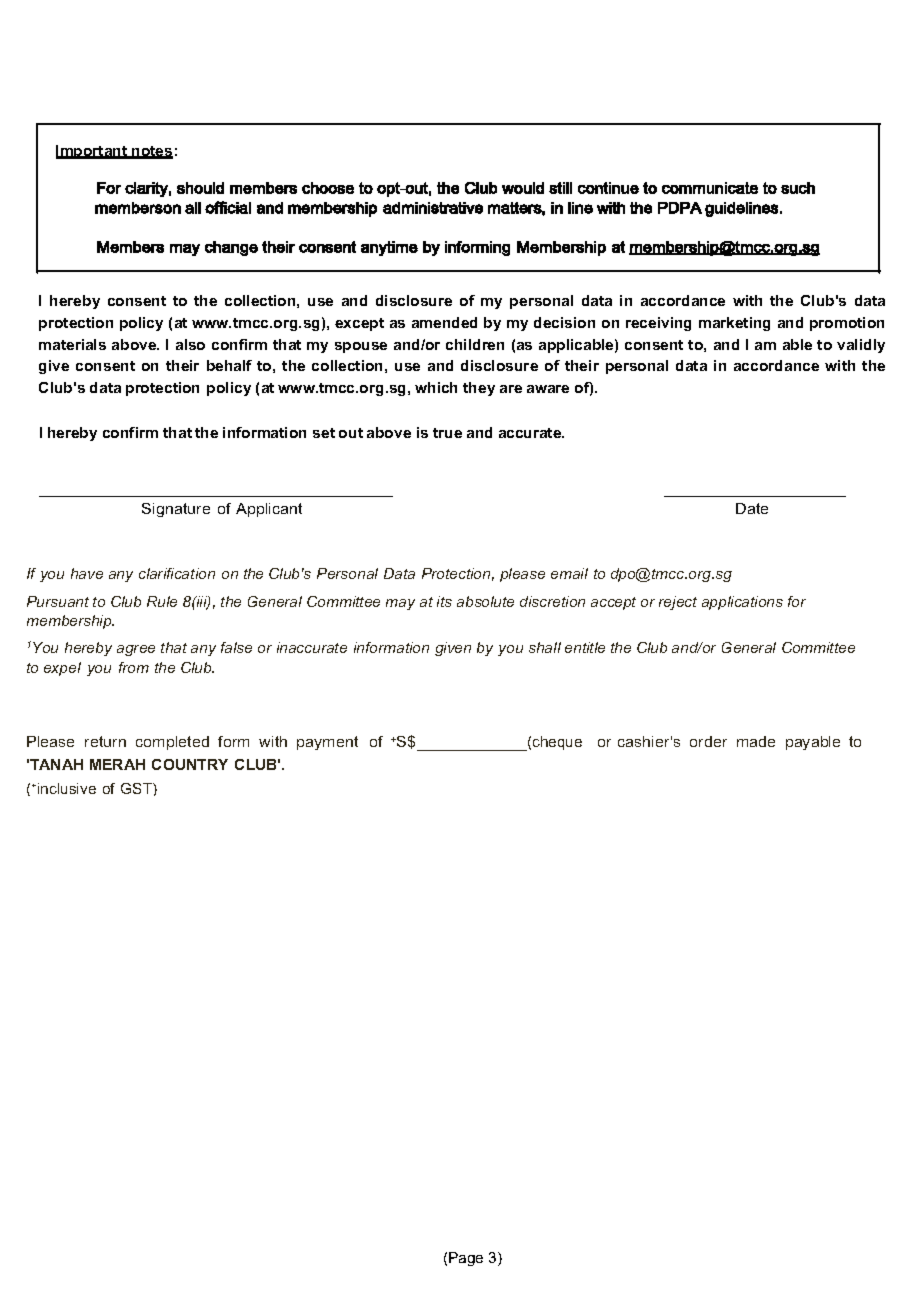 This screenshot has width=924, height=1308. Describe the element at coordinates (67, 788) in the screenshot. I see `inclusive` at that location.
